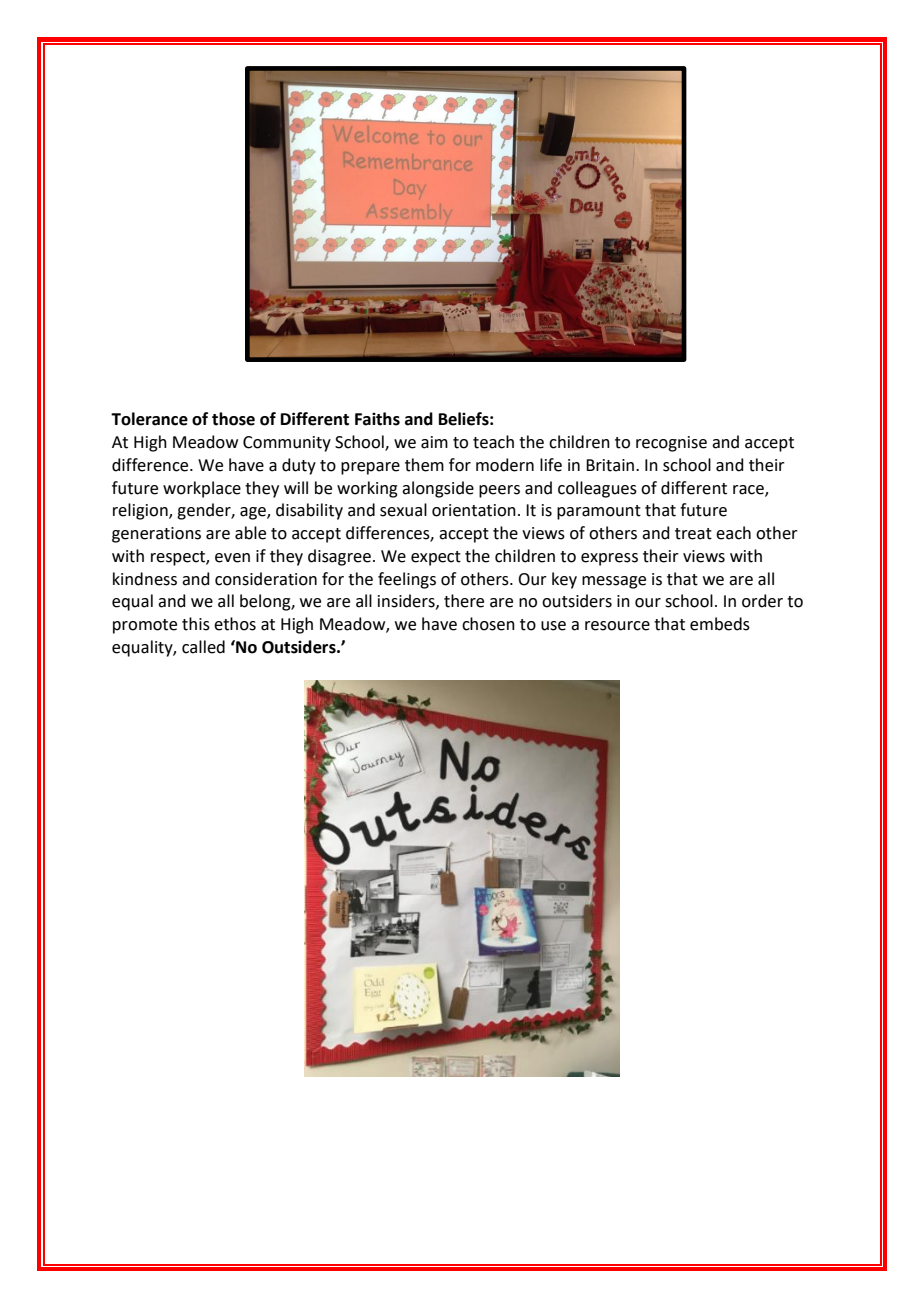  Describe the element at coordinates (232, 558) in the image. I see `even` at that location.
